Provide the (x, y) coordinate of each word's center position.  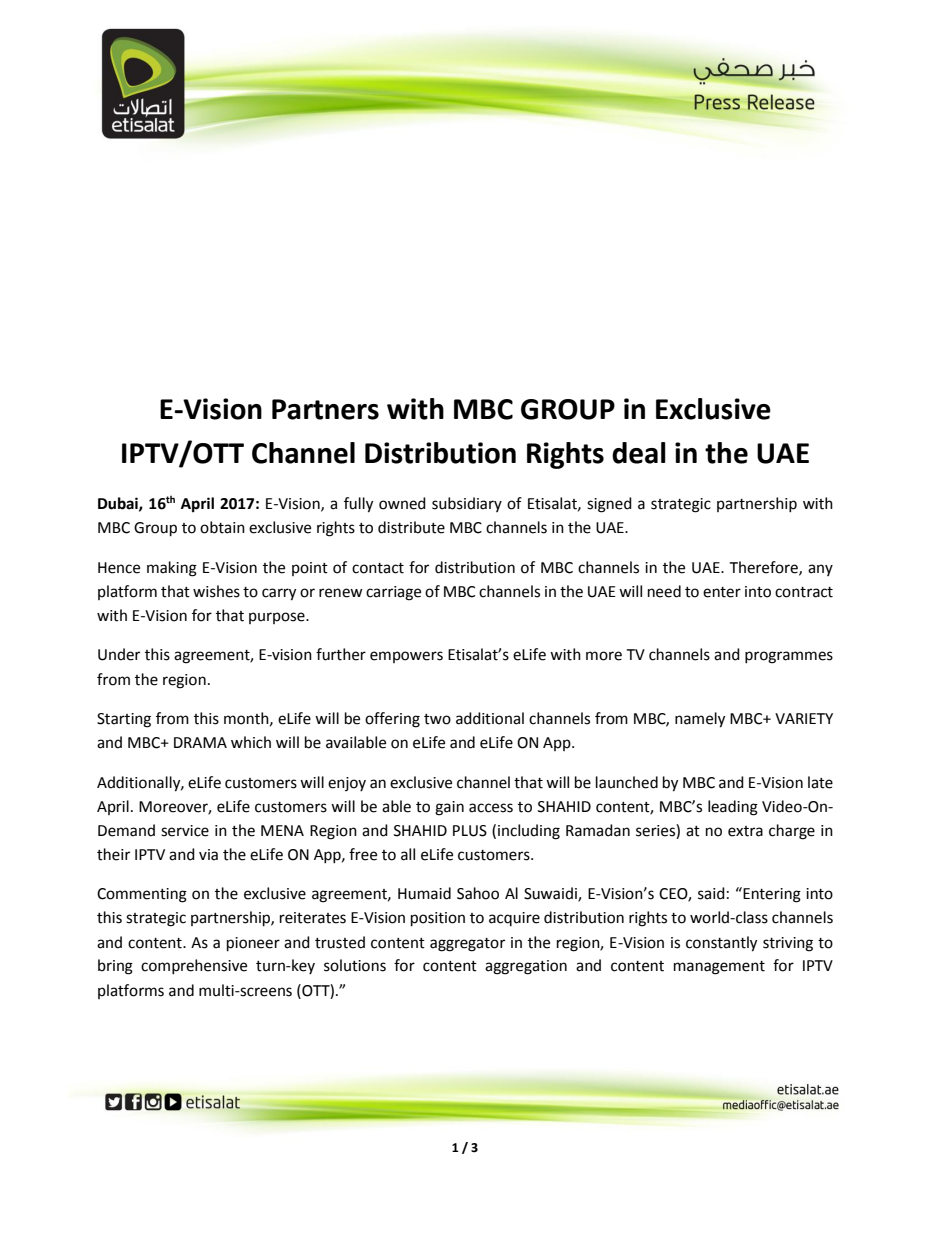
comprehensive (194, 966)
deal (639, 453)
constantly (721, 944)
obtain (222, 527)
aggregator (467, 945)
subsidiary (467, 504)
